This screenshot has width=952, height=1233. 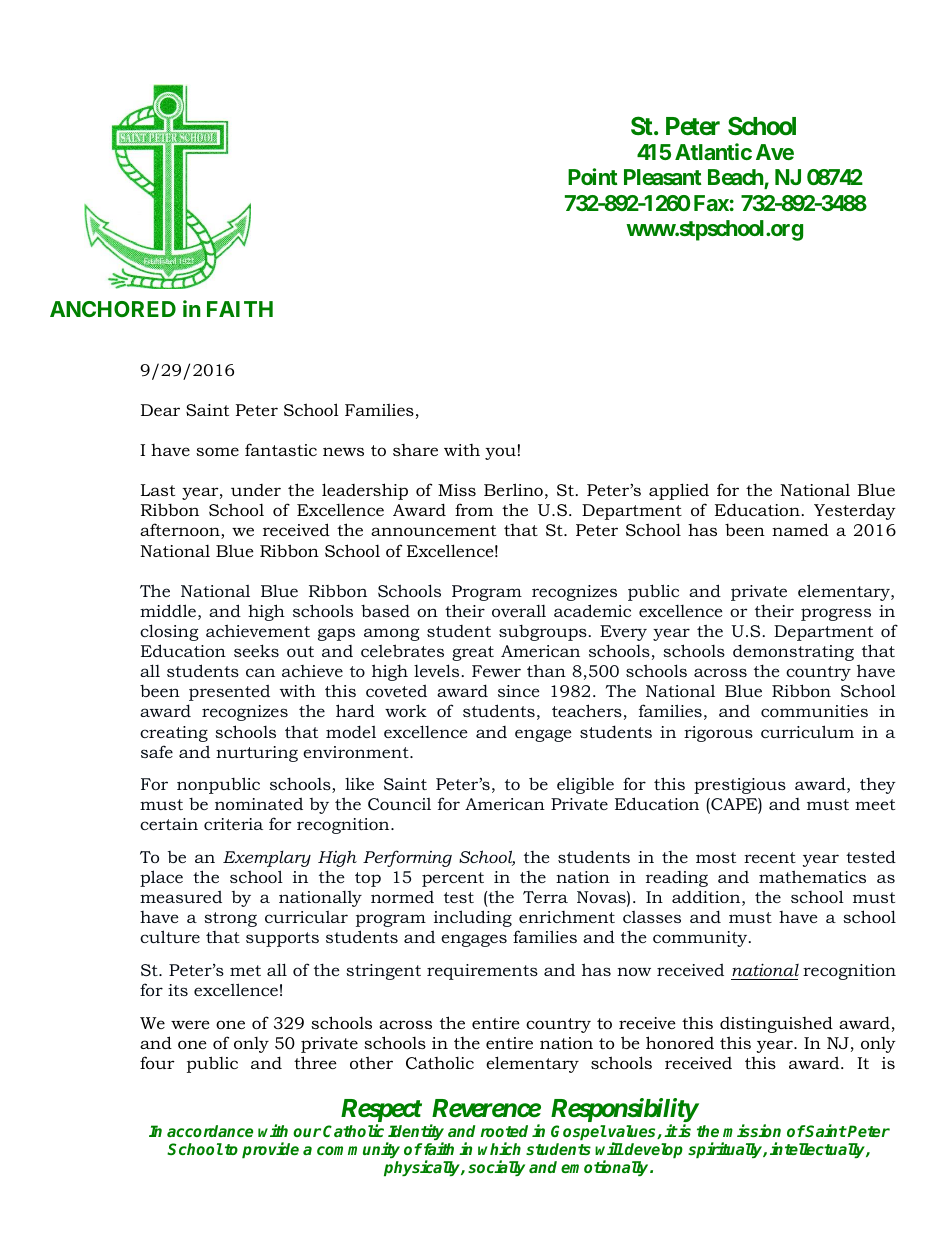 I want to click on accordance, so click(x=210, y=1131).
